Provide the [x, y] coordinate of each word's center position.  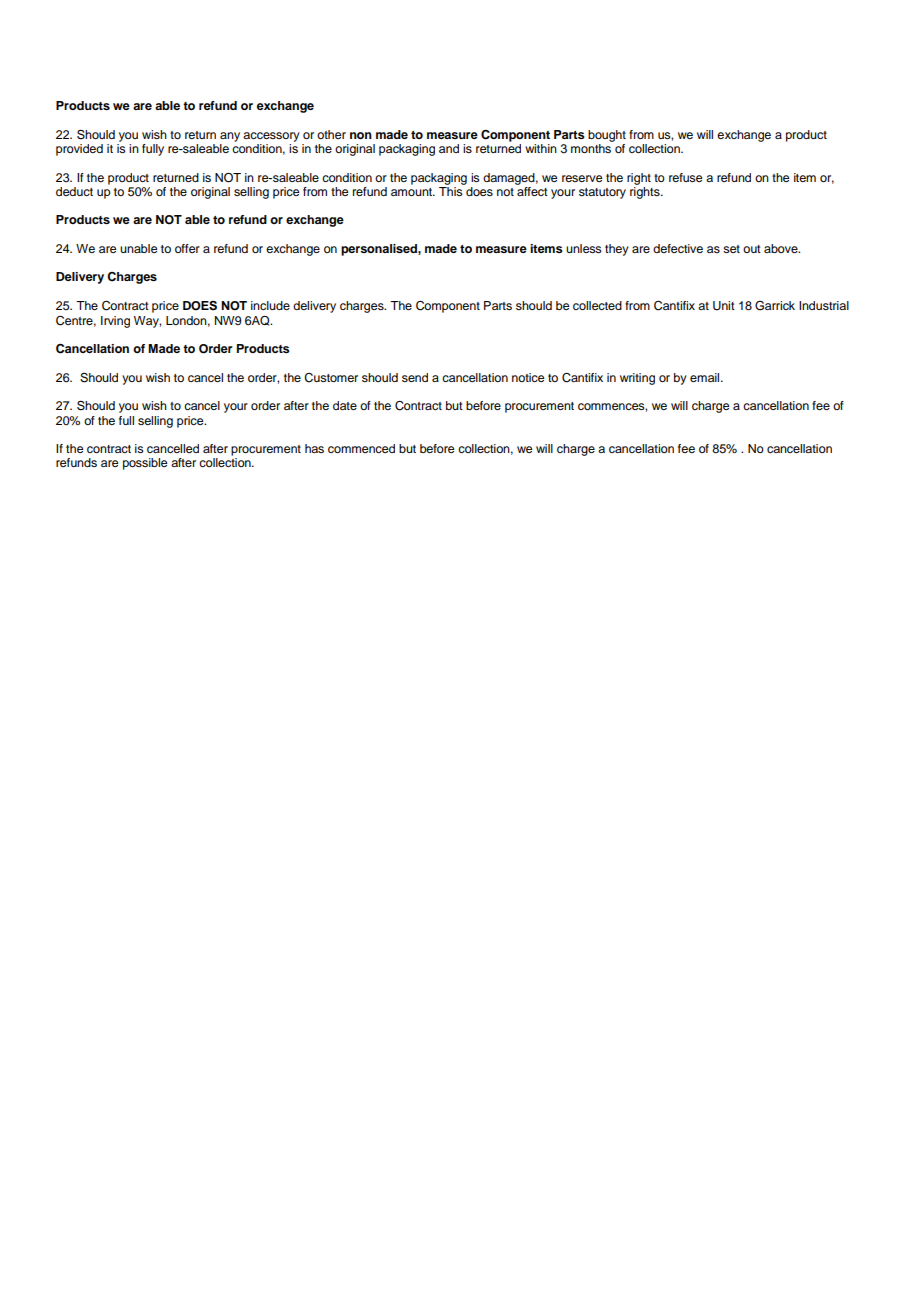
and [449, 148]
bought [607, 136]
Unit [724, 306]
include [270, 305]
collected [597, 305]
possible [145, 464]
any [230, 137]
